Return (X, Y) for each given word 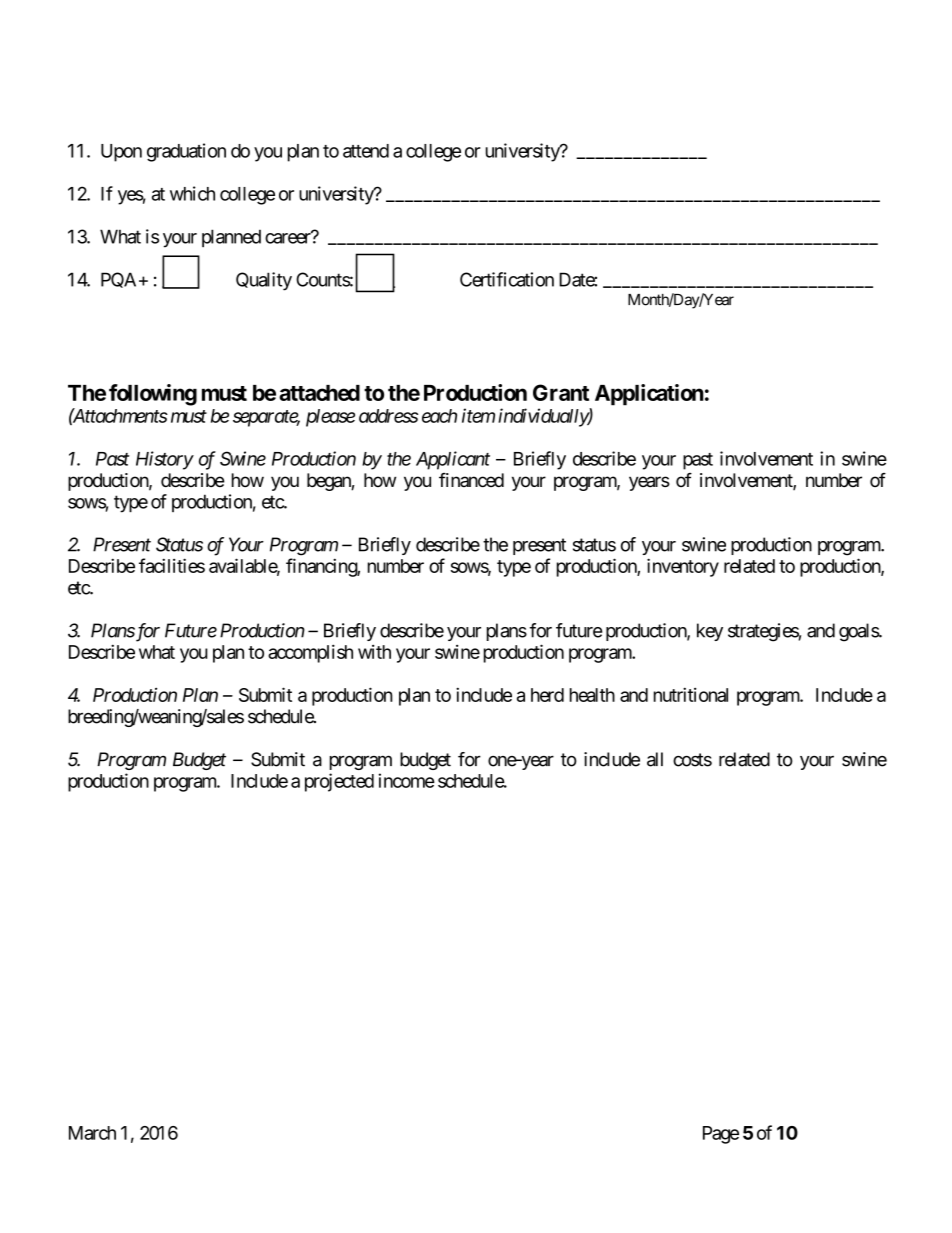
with (374, 652)
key (710, 632)
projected (339, 782)
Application (649, 395)
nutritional (691, 694)
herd (547, 695)
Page (721, 1135)
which (192, 193)
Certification (507, 279)
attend (366, 151)
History (164, 460)
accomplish (310, 653)
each (439, 416)
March (92, 1133)
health (592, 695)
